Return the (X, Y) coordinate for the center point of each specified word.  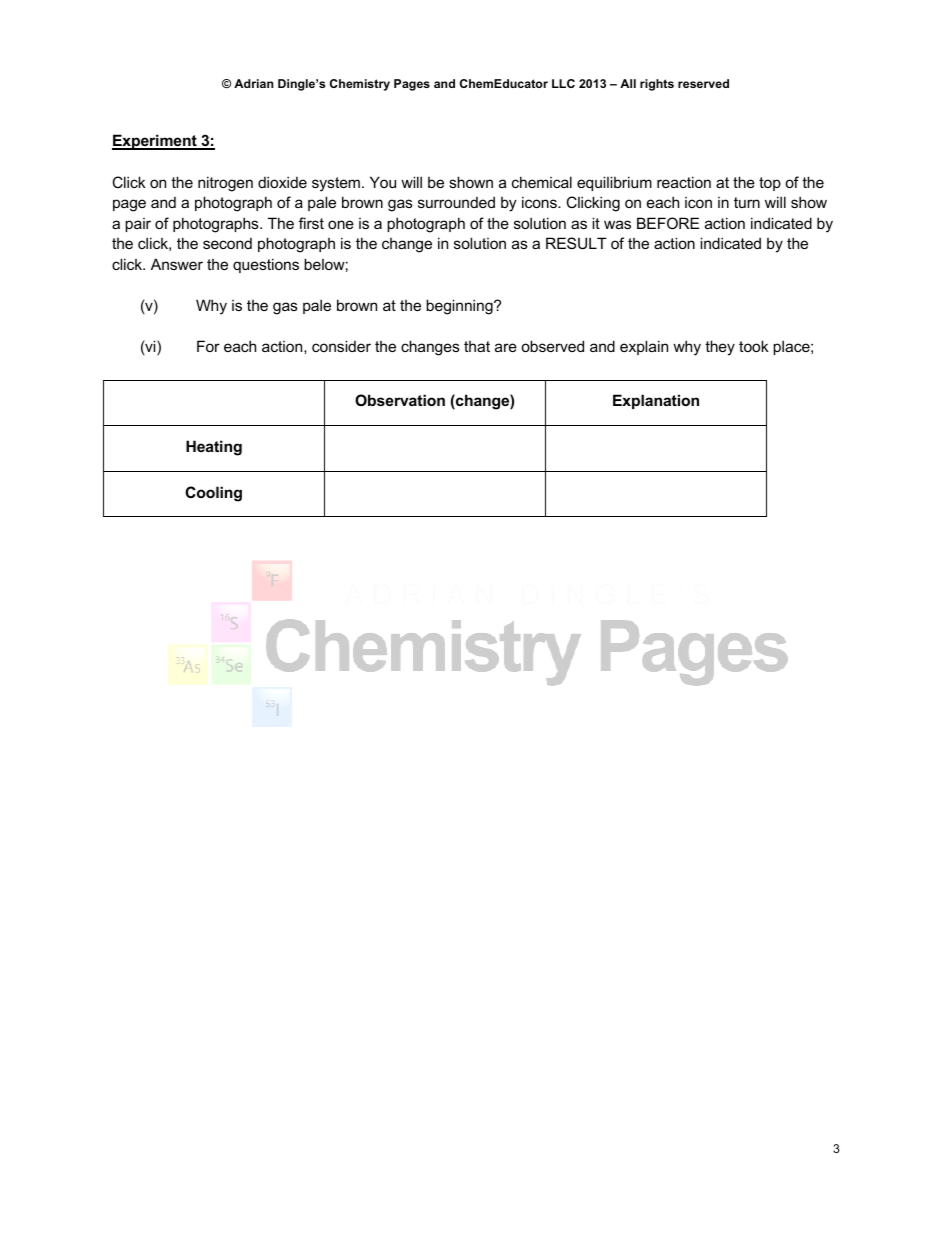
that (477, 346)
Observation (400, 400)
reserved (703, 83)
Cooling (213, 494)
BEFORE (668, 223)
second (227, 243)
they (720, 348)
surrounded (456, 202)
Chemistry (360, 85)
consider (341, 346)
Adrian (253, 83)
